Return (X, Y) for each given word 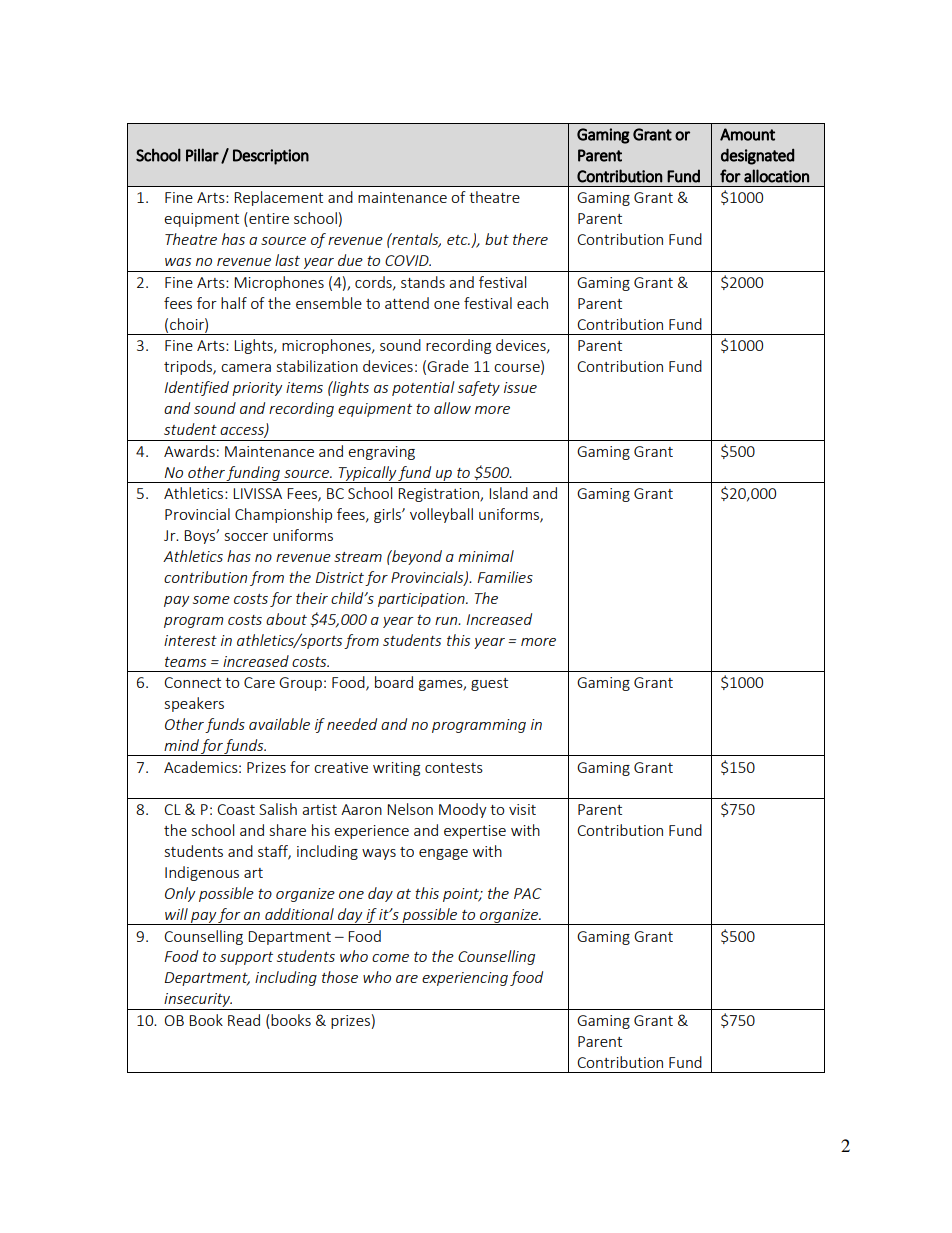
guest (489, 684)
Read (244, 1020)
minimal (486, 556)
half (234, 303)
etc (458, 240)
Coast (236, 809)
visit (522, 809)
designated (757, 156)
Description (271, 157)
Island (508, 493)
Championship (283, 515)
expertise (475, 832)
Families (505, 577)
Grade (448, 366)
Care (259, 682)
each (532, 303)
